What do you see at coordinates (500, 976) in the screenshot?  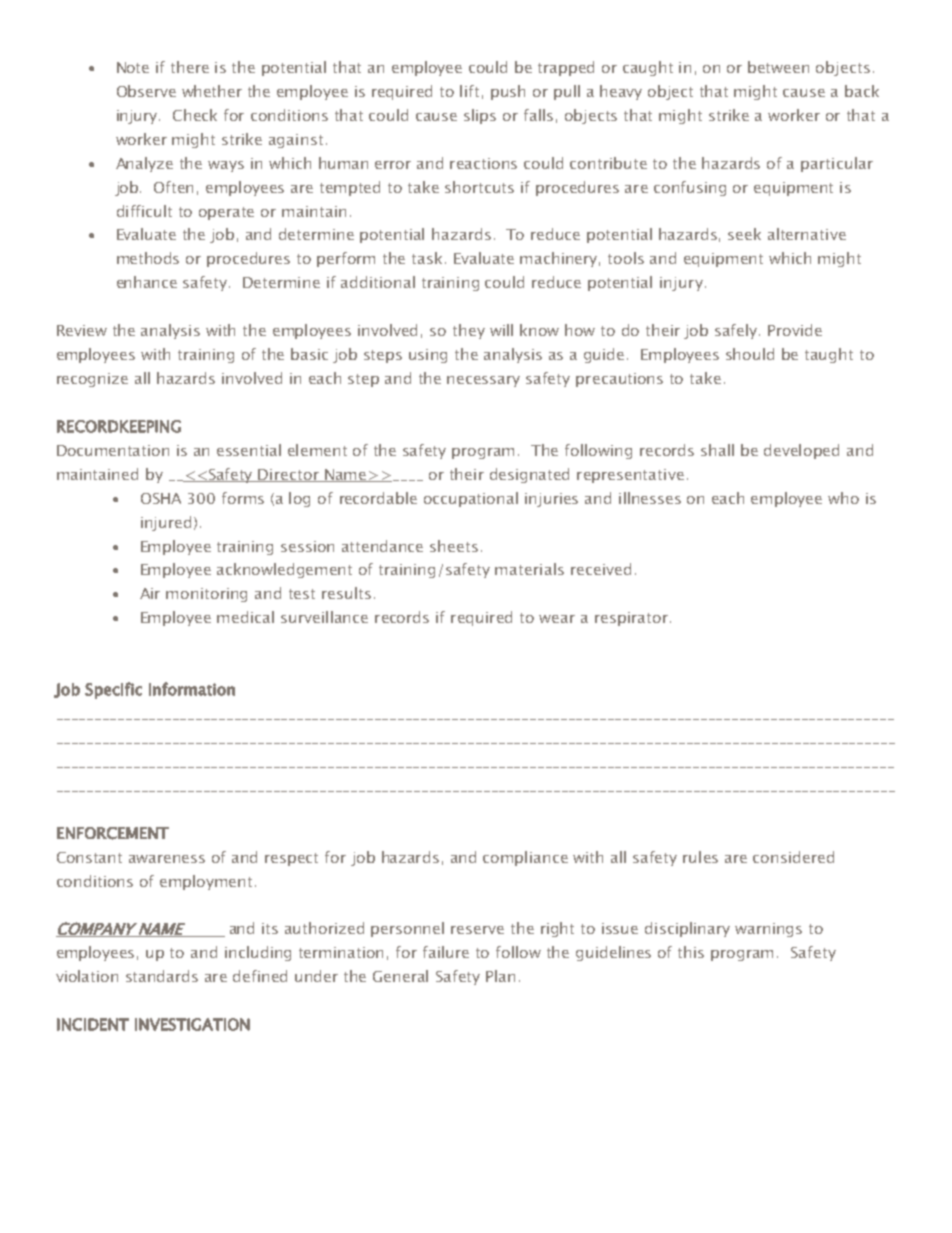 I see `Plan` at bounding box center [500, 976].
